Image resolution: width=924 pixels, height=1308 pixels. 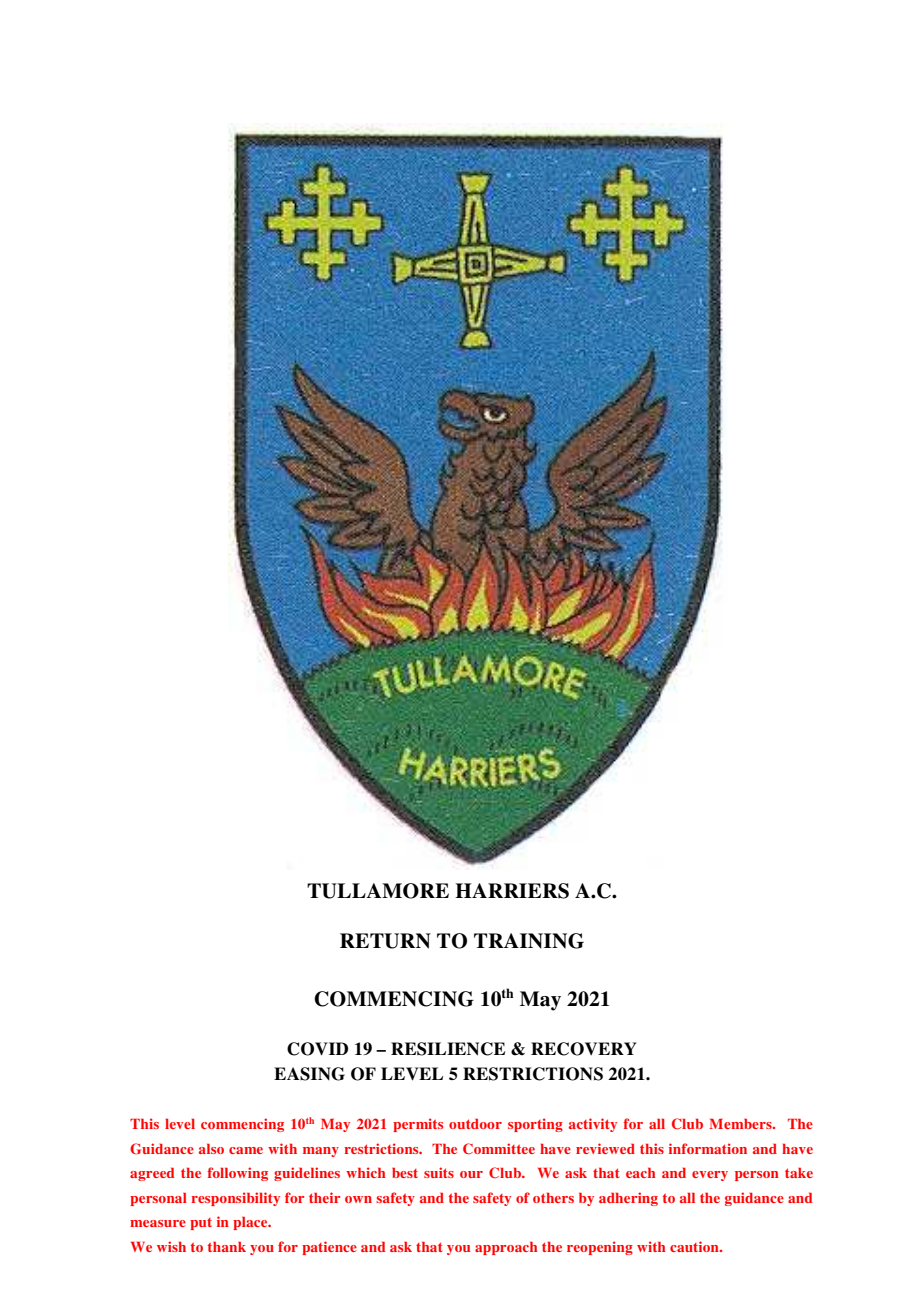 What do you see at coordinates (584, 1049) in the document?
I see `RECOVERY` at bounding box center [584, 1049].
